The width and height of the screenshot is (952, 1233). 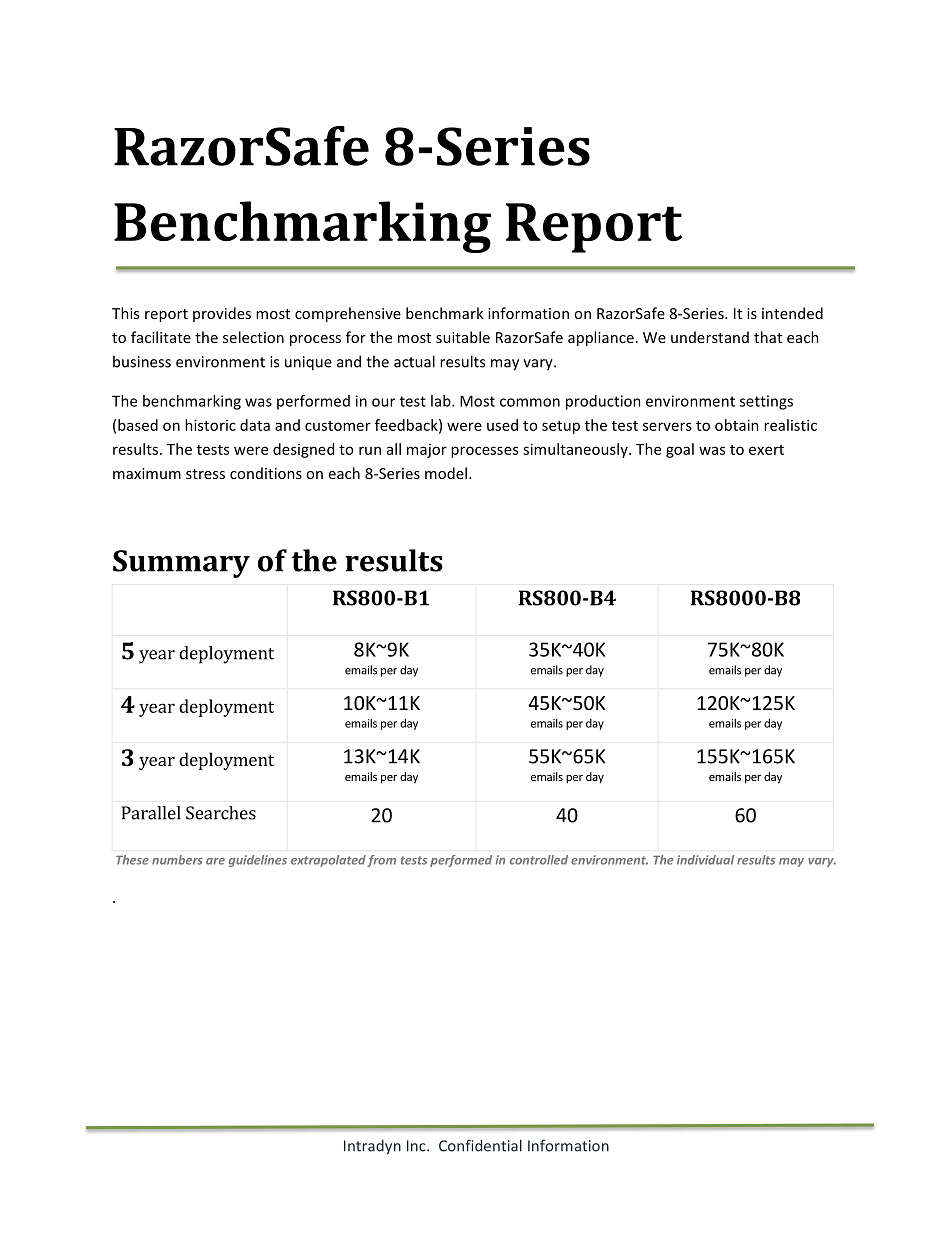 What do you see at coordinates (446, 473) in the screenshot?
I see `model` at bounding box center [446, 473].
